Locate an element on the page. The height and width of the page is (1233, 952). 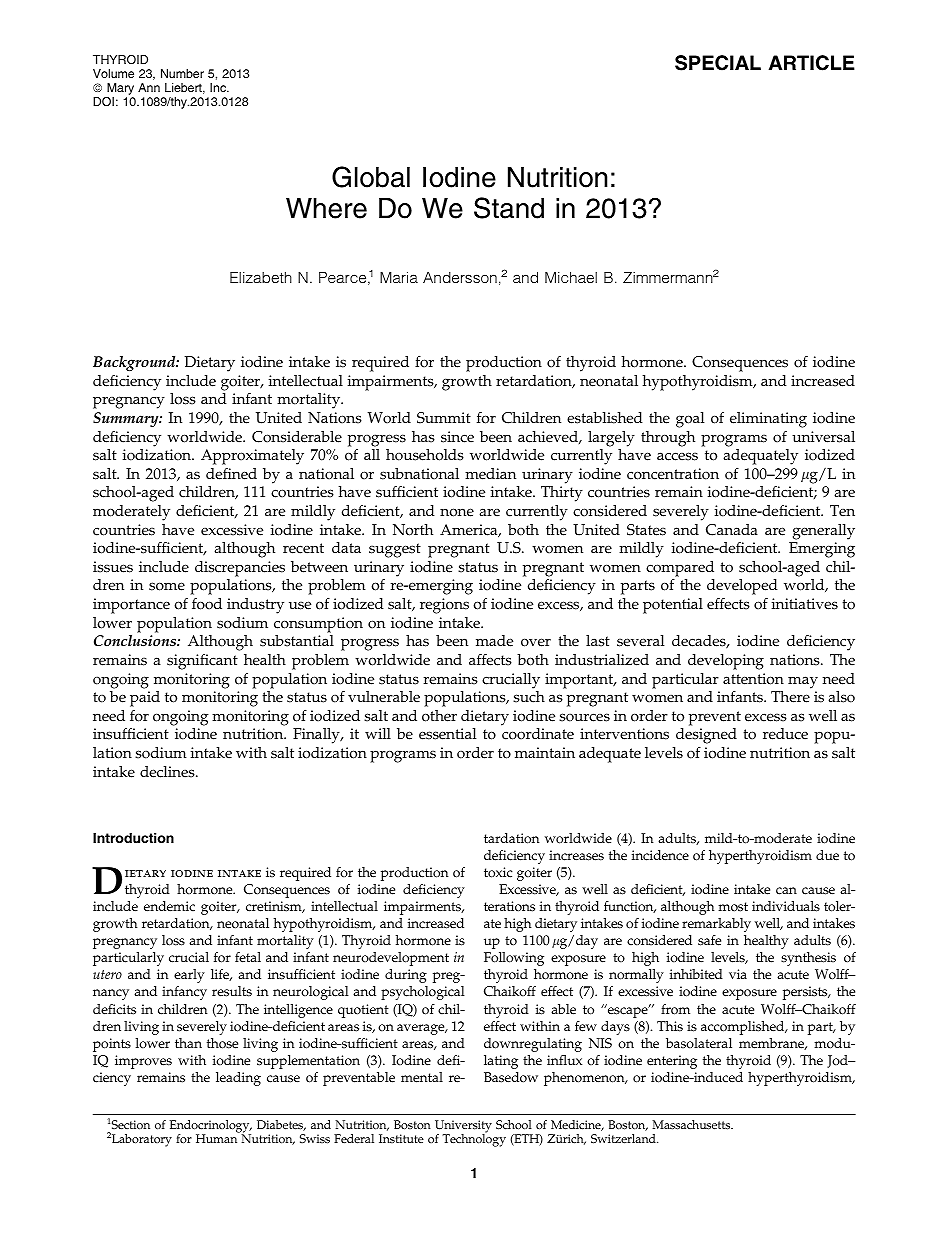
Number is located at coordinates (182, 73).
